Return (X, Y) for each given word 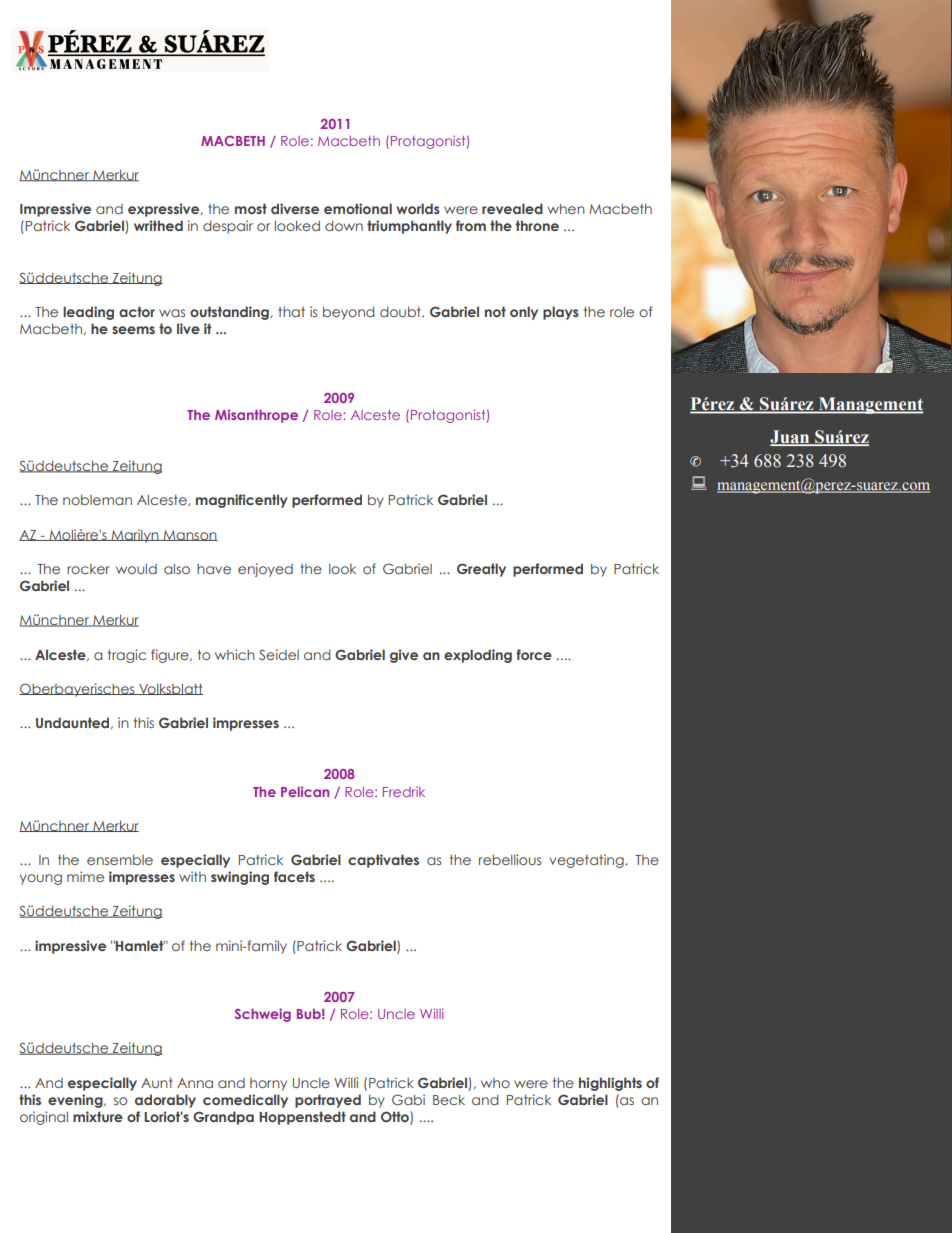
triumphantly (409, 227)
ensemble (120, 860)
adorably (165, 1101)
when (566, 209)
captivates (383, 861)
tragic (127, 656)
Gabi (408, 1099)
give (404, 656)
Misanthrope (256, 416)
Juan (791, 438)
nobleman (97, 500)
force (534, 654)
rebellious (510, 859)
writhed (158, 225)
